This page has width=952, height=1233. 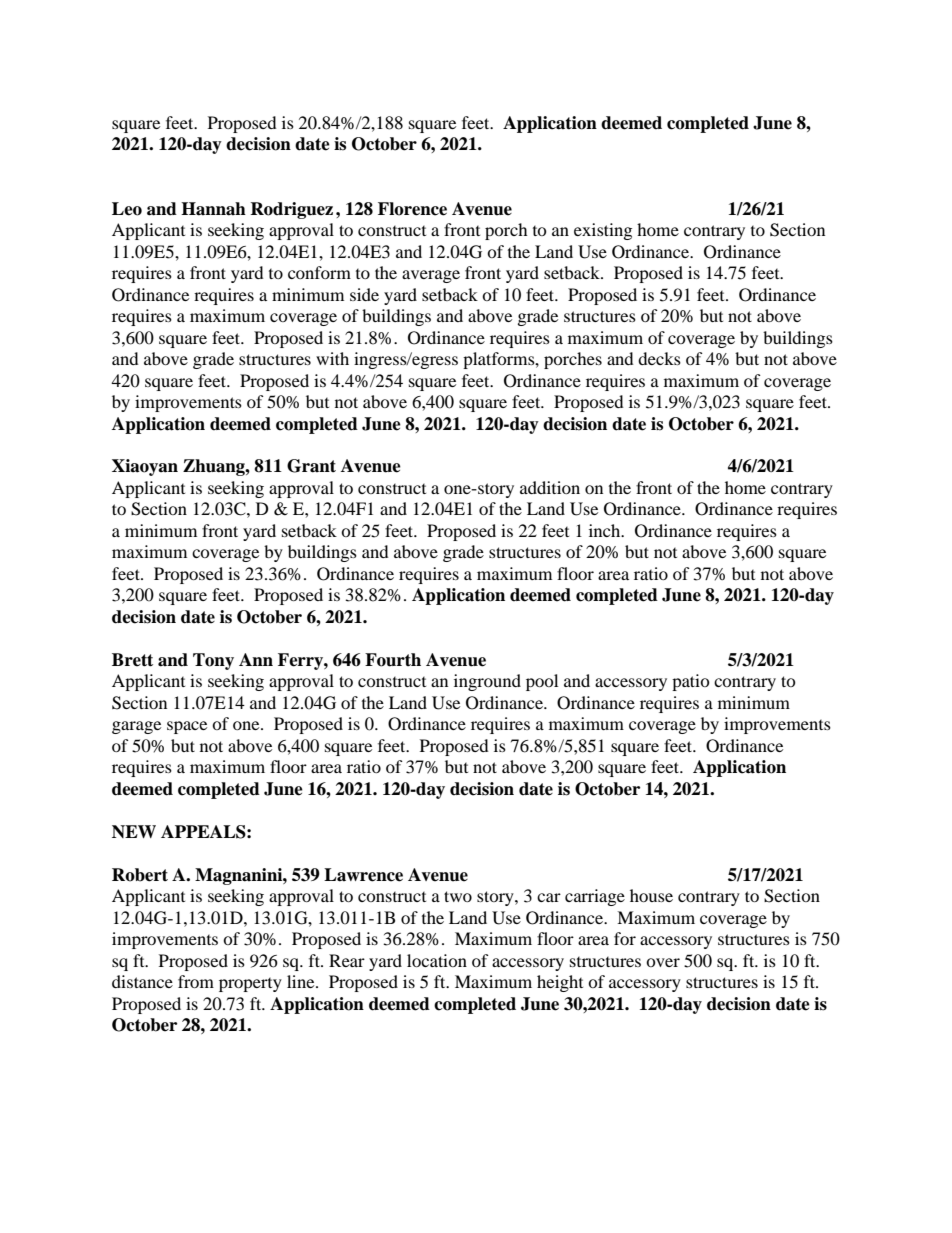 I want to click on inch, so click(x=606, y=530).
